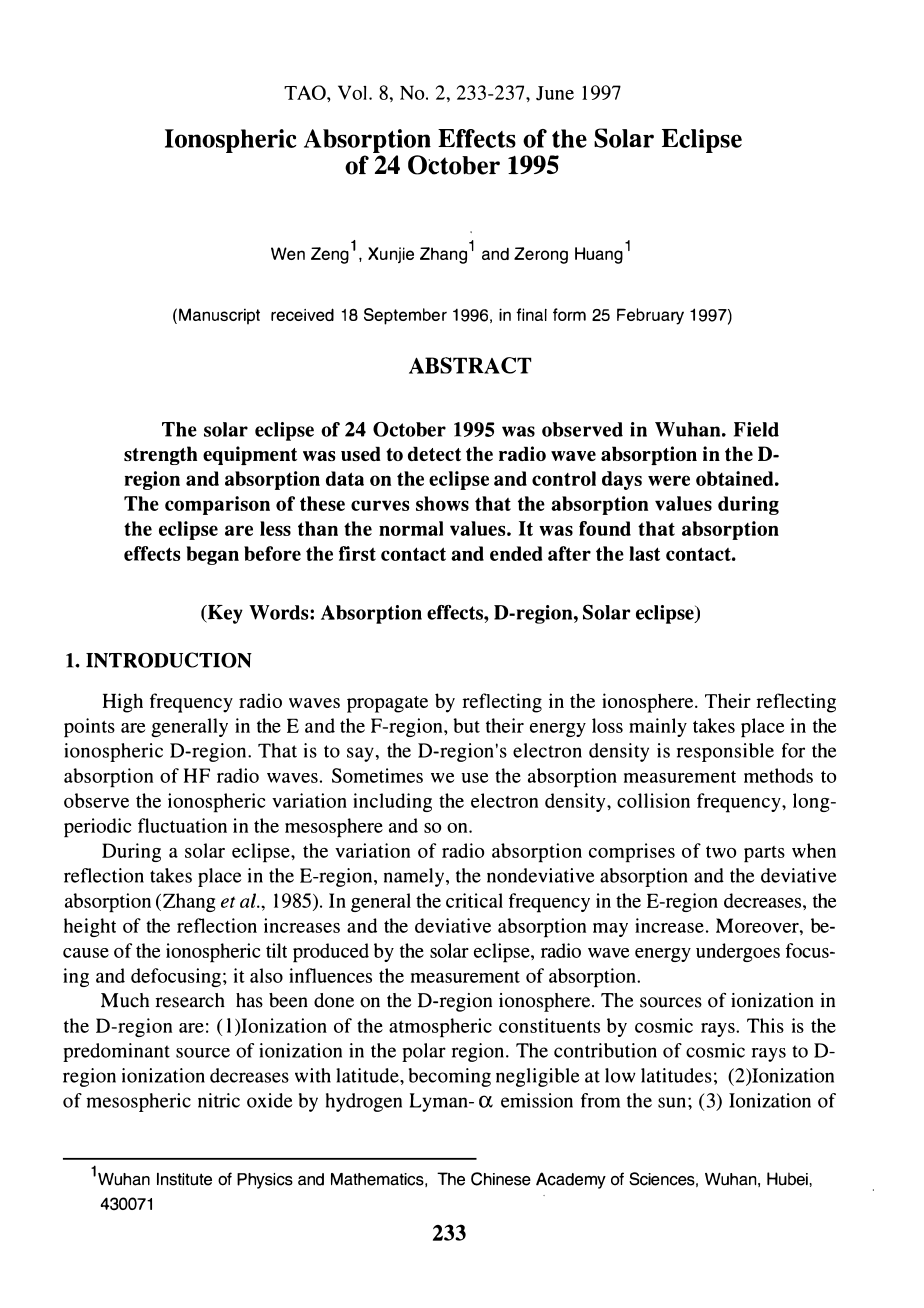 The width and height of the page is (924, 1308). What do you see at coordinates (352, 92) in the page?
I see `Vol` at bounding box center [352, 92].
